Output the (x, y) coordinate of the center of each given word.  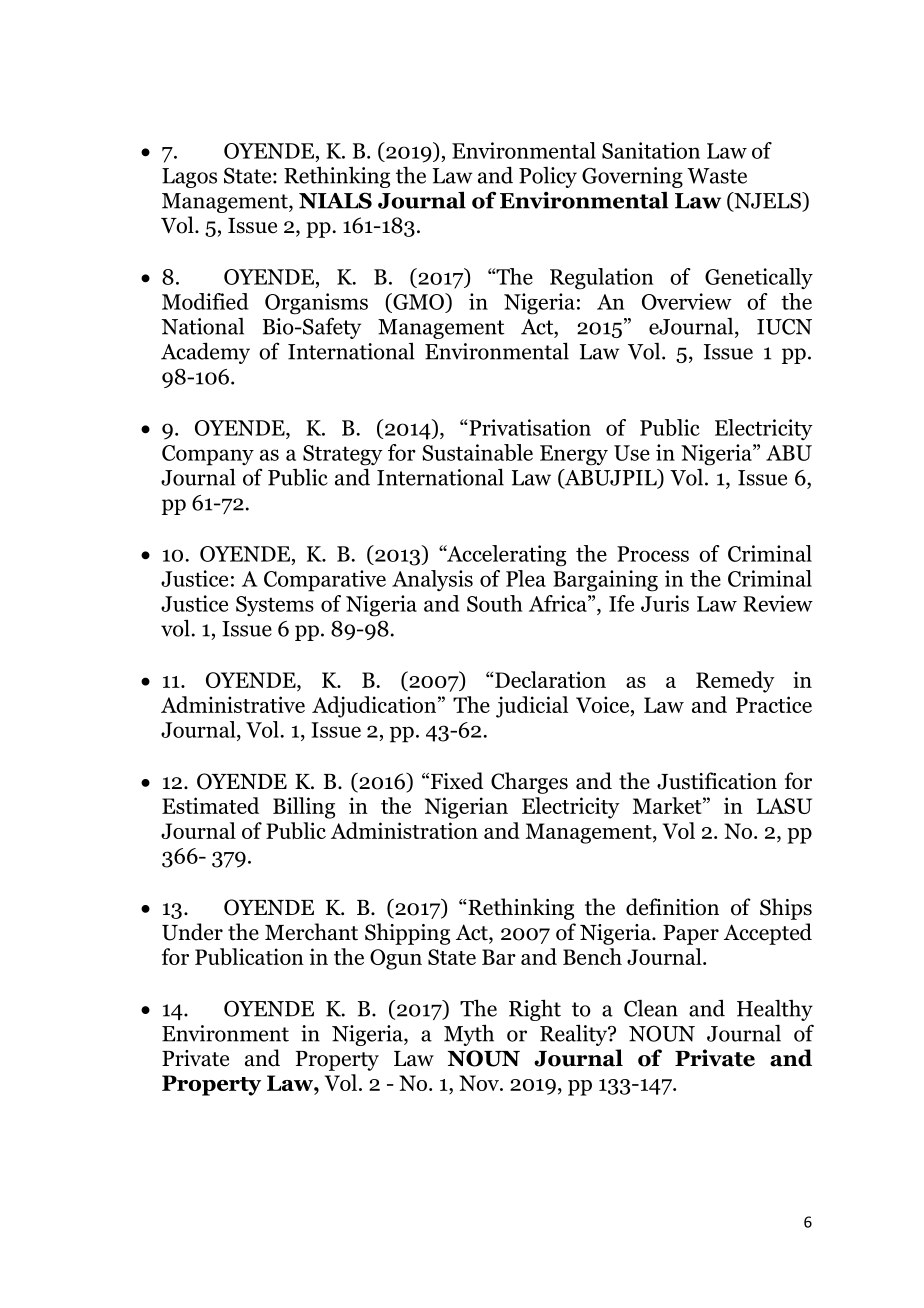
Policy (548, 177)
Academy (205, 353)
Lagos (189, 178)
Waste (717, 176)
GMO (418, 301)
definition (672, 907)
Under (192, 932)
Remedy (735, 682)
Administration (404, 830)
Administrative (233, 704)
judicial (532, 707)
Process (653, 554)
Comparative (325, 581)
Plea (526, 578)
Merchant (311, 932)
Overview (687, 301)
